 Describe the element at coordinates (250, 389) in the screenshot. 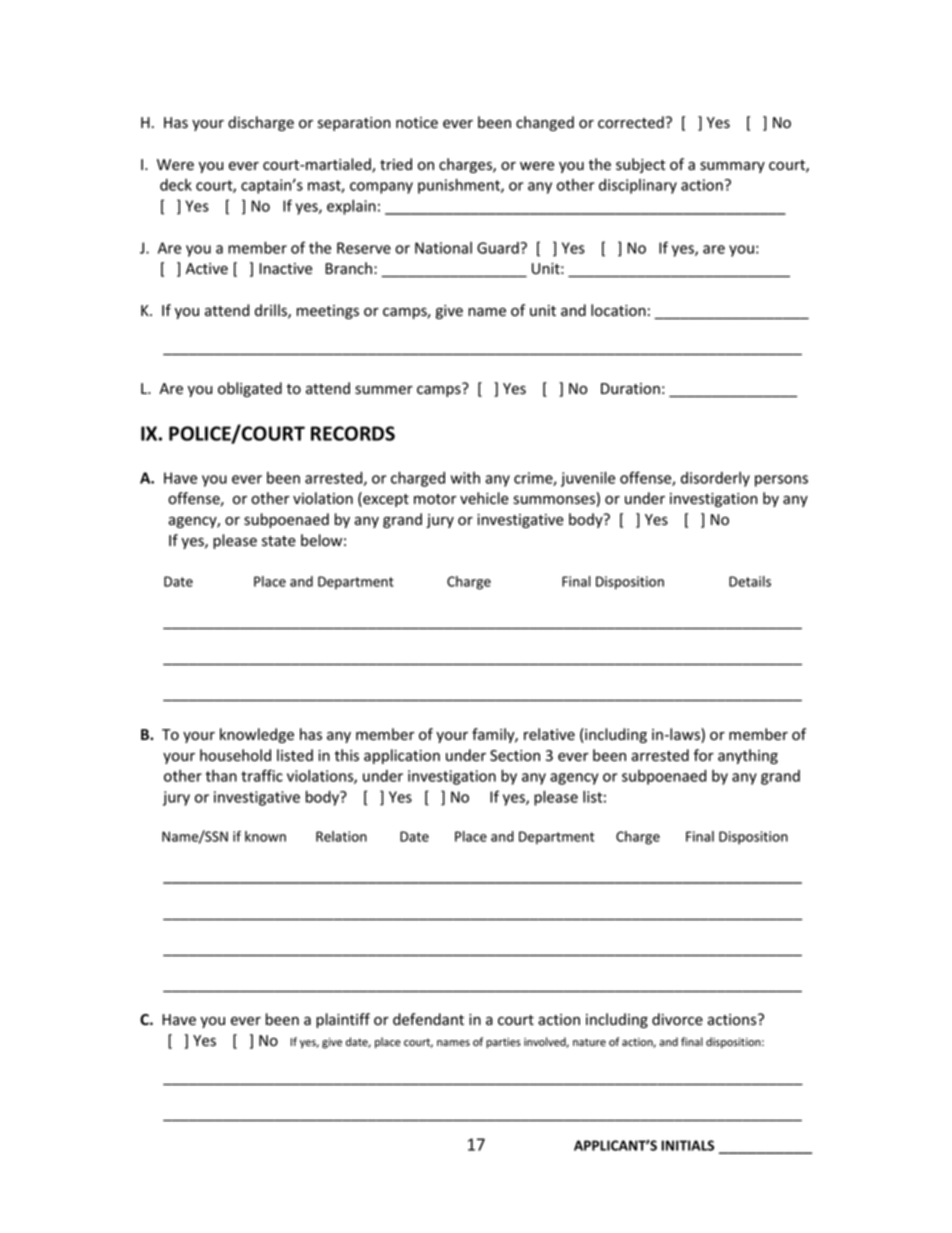

I see `obligated` at that location.
